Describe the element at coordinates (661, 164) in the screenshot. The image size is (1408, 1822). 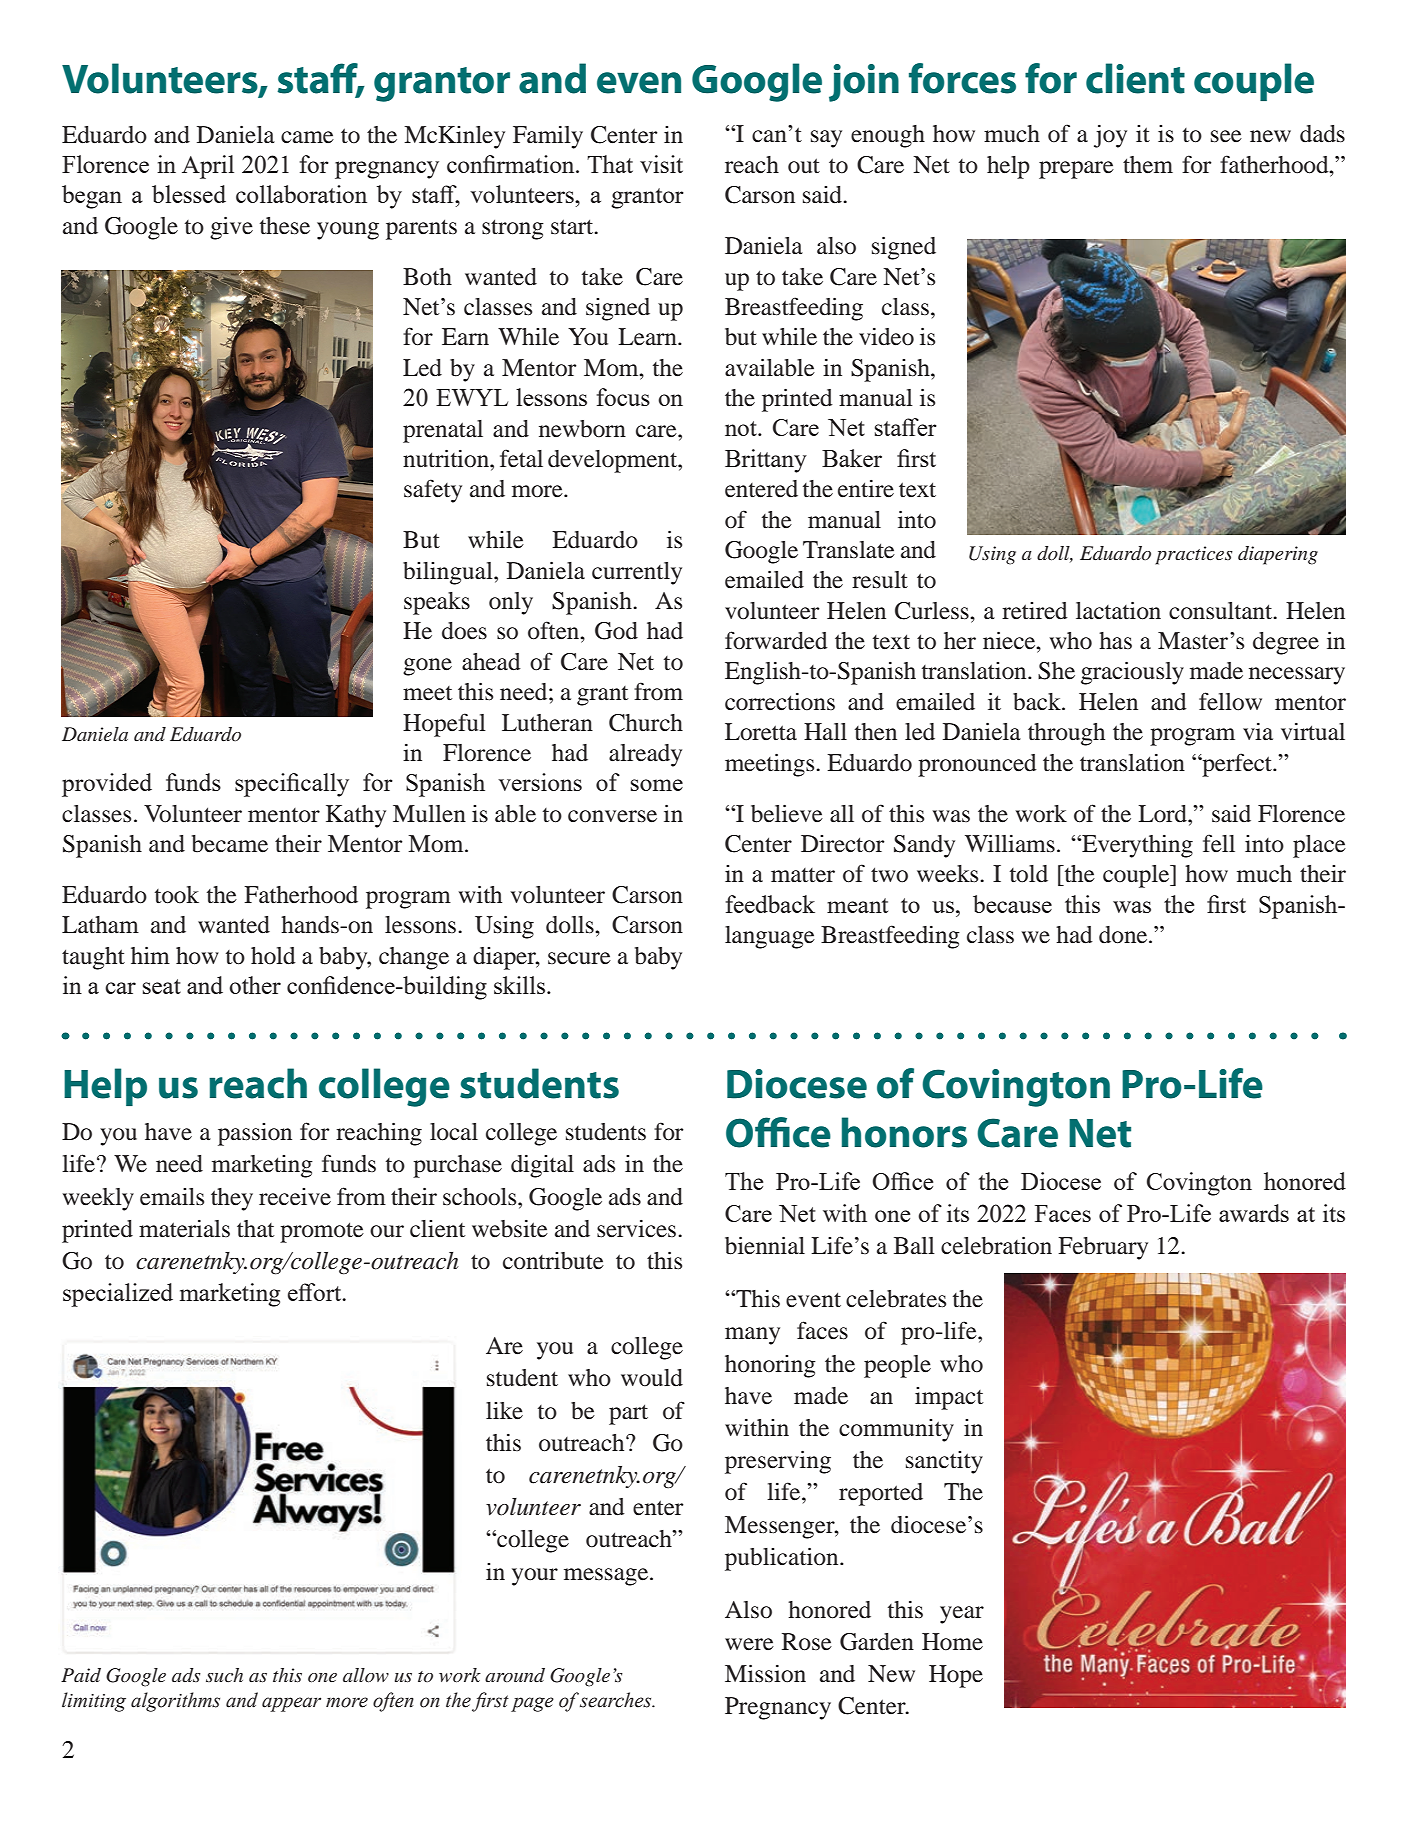
I see `visit` at that location.
